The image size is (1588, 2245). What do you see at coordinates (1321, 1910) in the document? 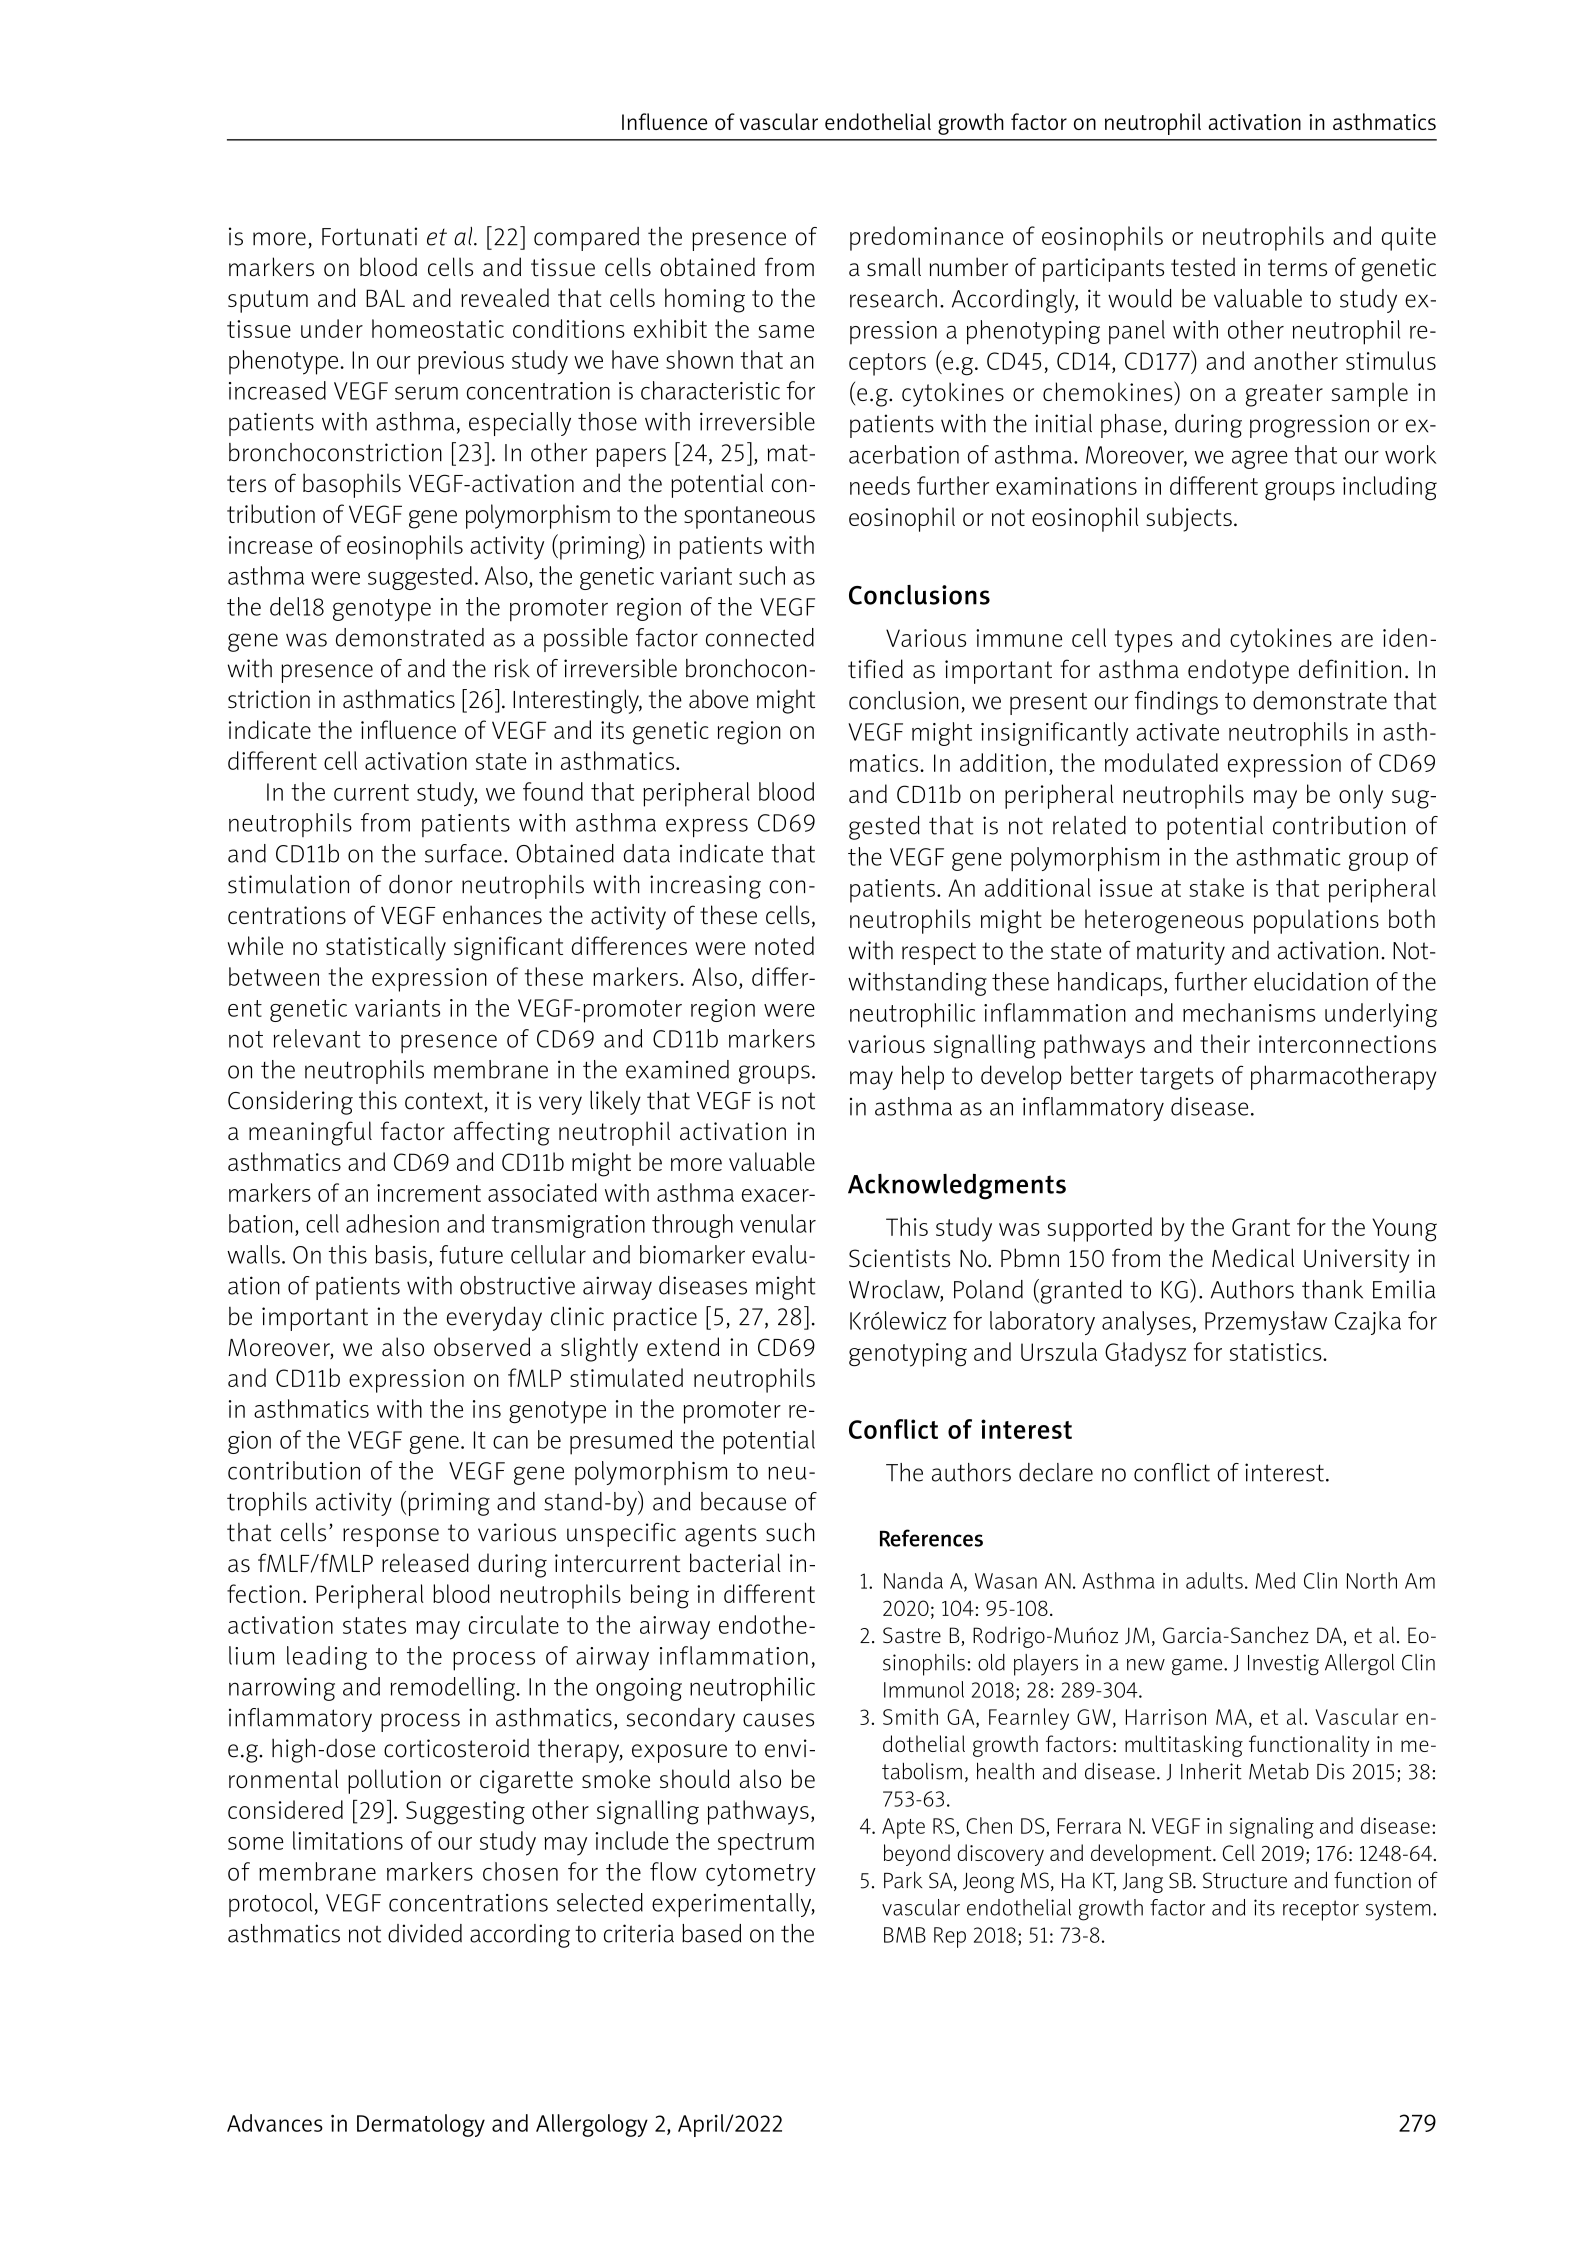
I see `receptor` at bounding box center [1321, 1910].
